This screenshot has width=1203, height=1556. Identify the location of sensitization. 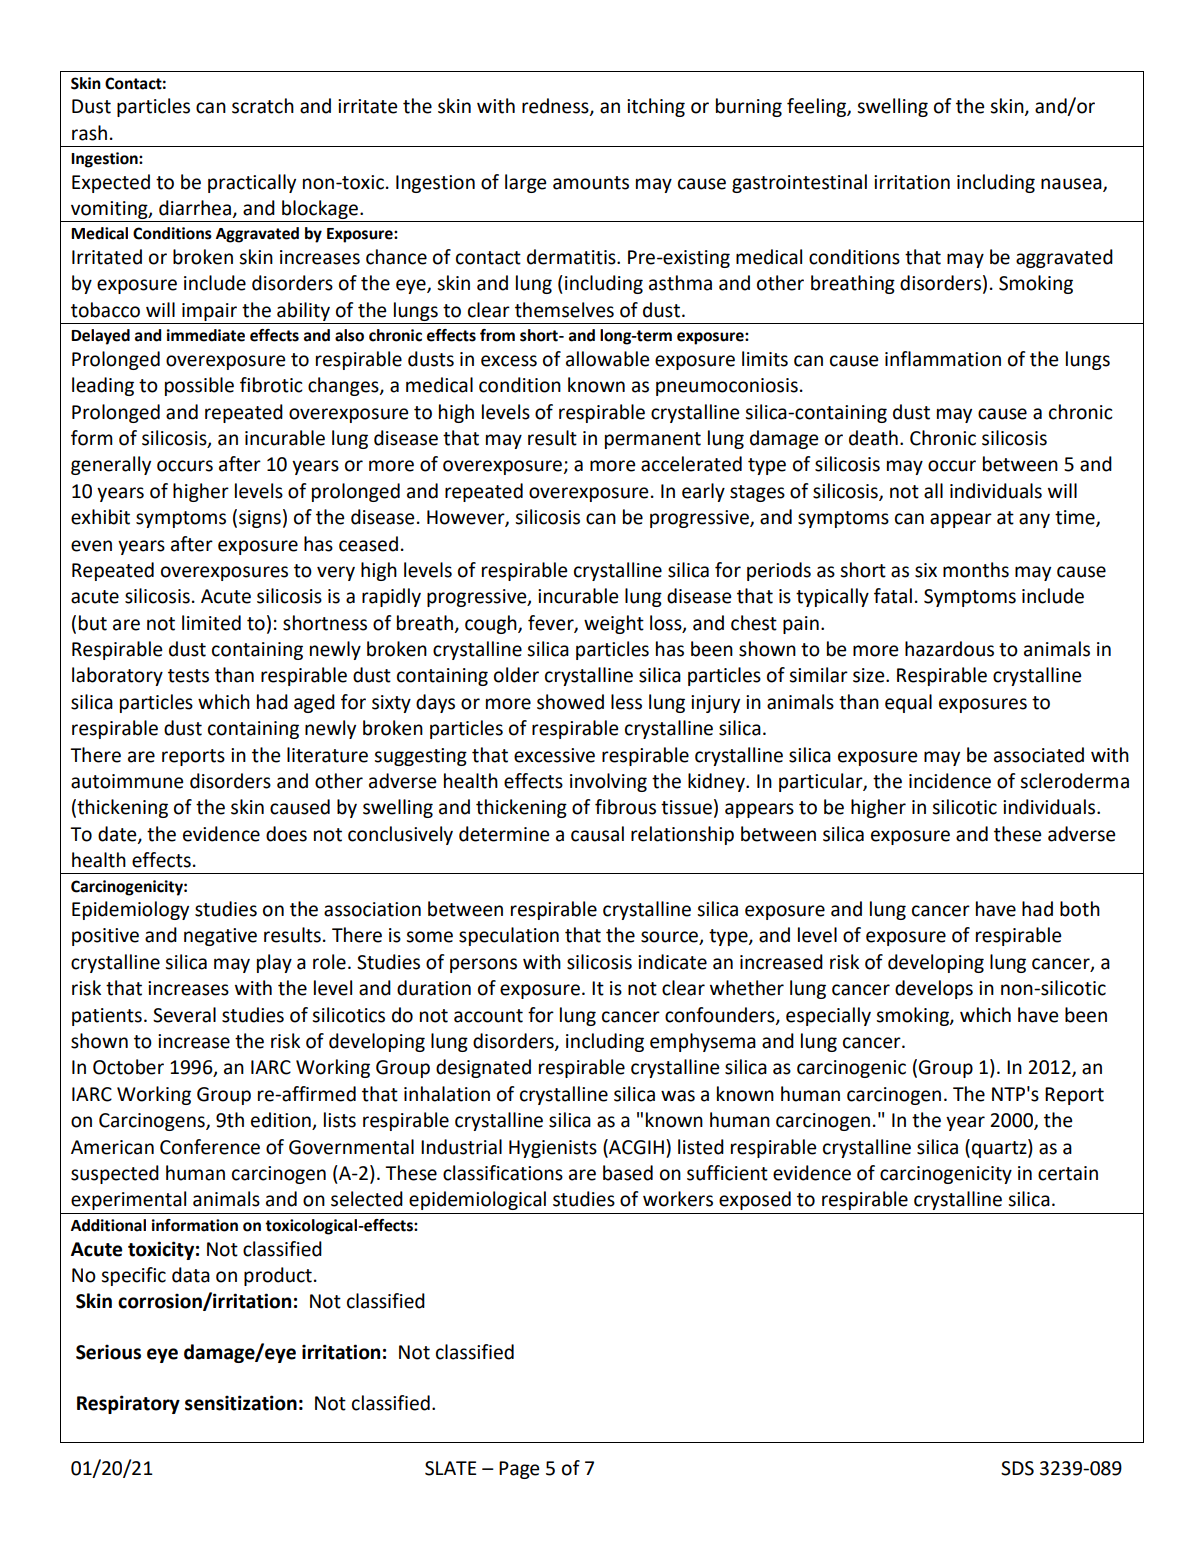
(241, 1403).
